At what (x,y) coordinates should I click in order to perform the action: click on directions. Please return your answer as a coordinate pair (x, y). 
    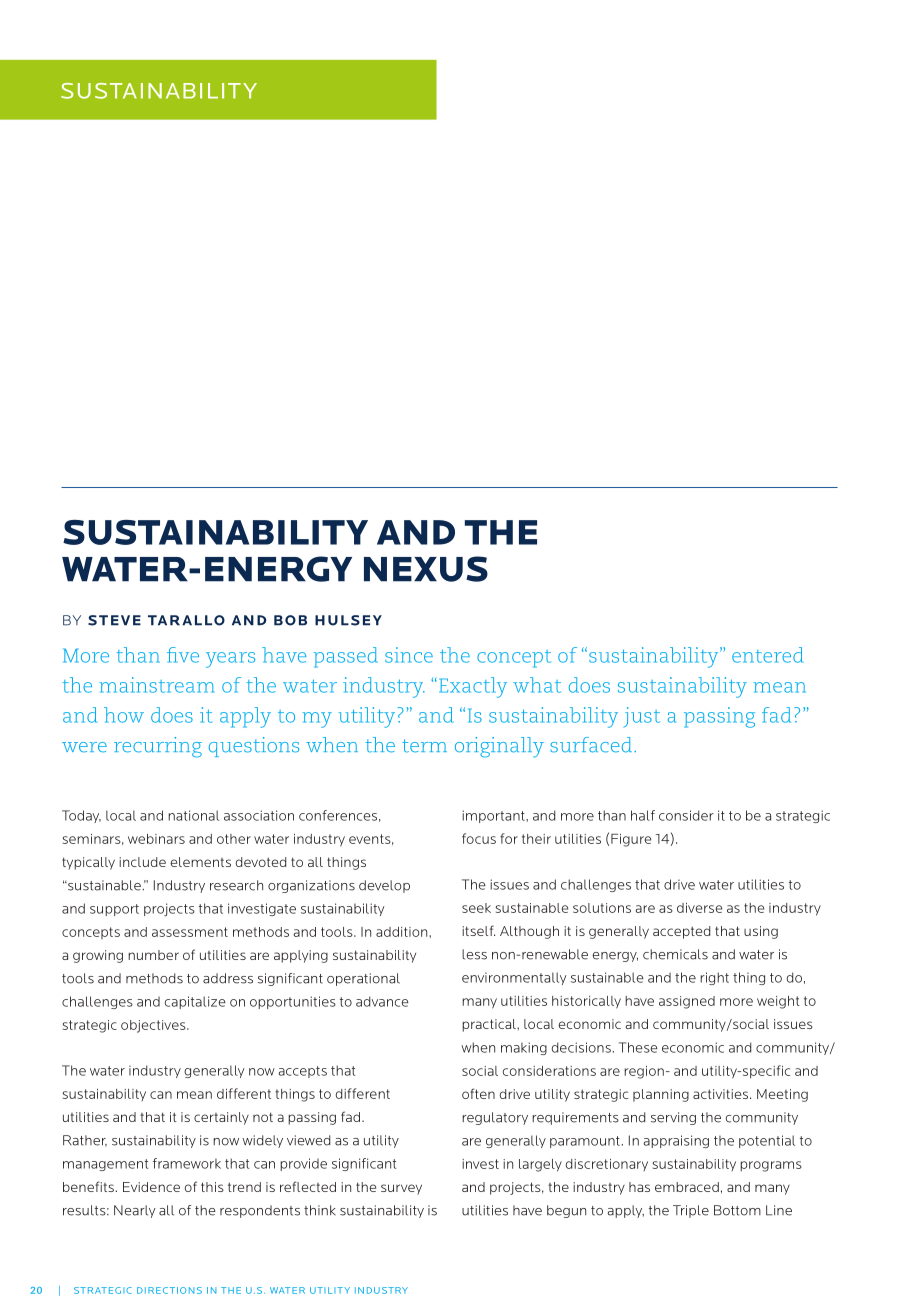
    Looking at the image, I should click on (169, 1290).
